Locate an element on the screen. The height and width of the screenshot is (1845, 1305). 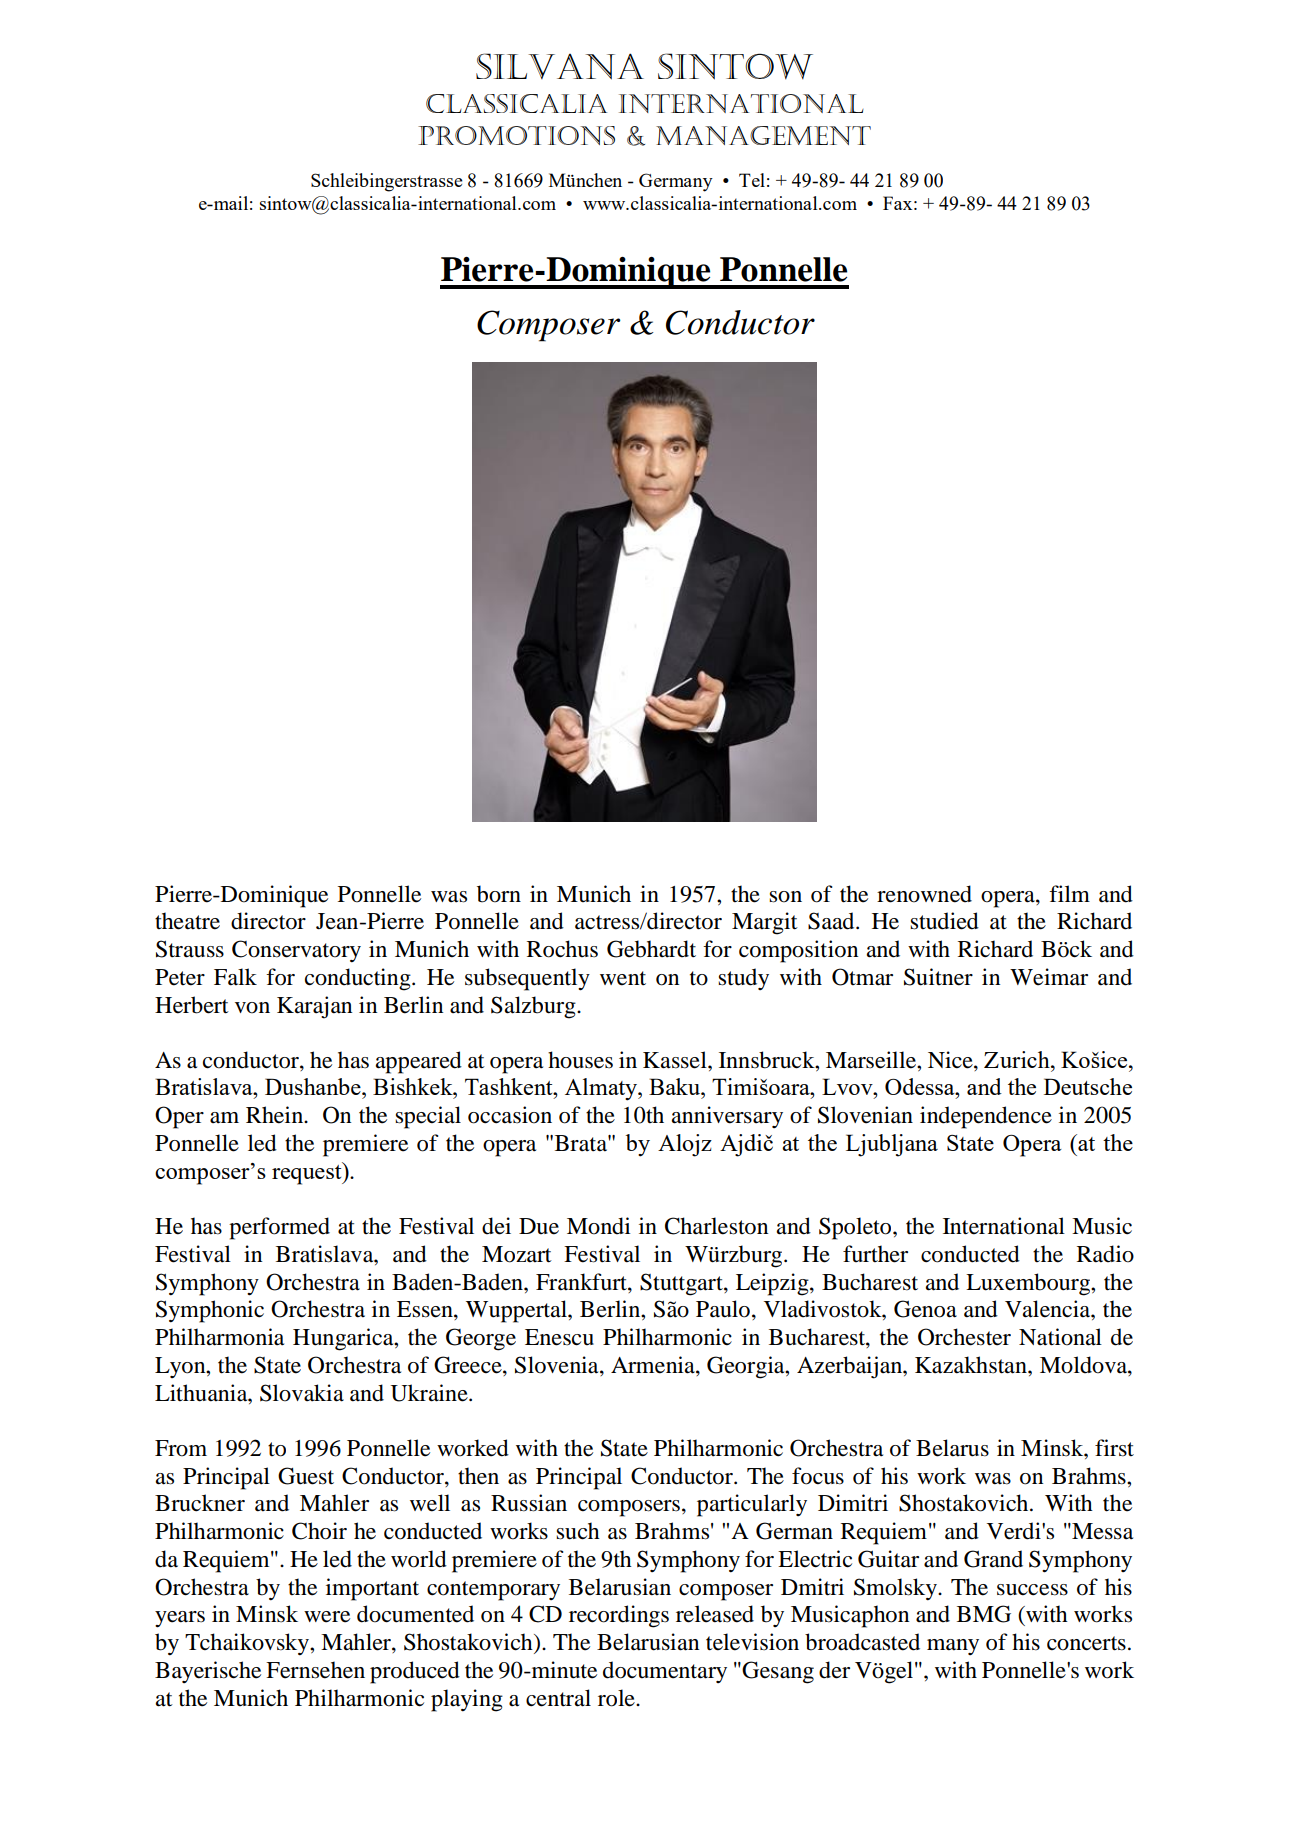
Conservatory is located at coordinates (296, 951).
